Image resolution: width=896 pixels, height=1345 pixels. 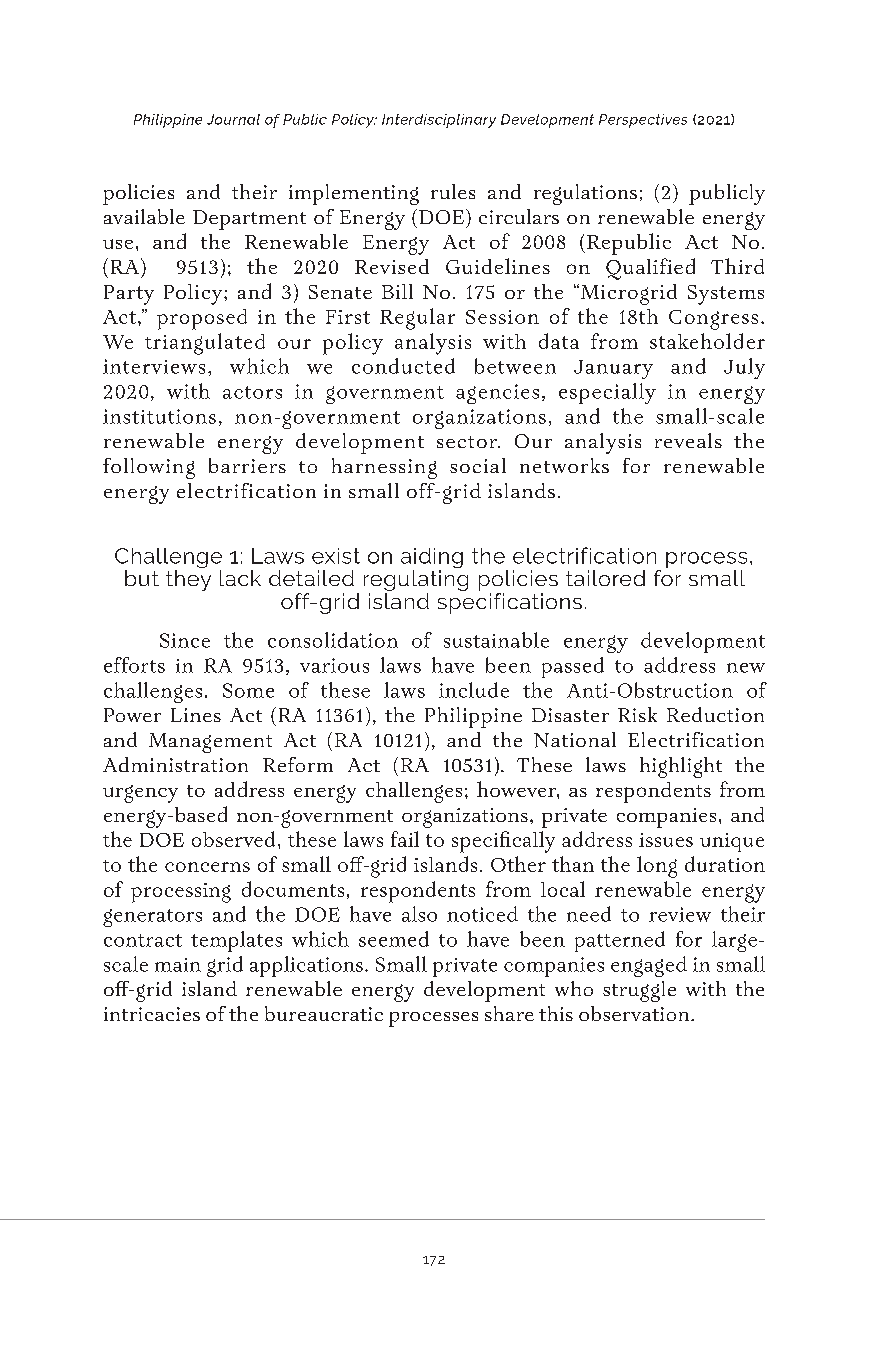 What do you see at coordinates (432, 559) in the screenshot?
I see `aiding` at bounding box center [432, 559].
